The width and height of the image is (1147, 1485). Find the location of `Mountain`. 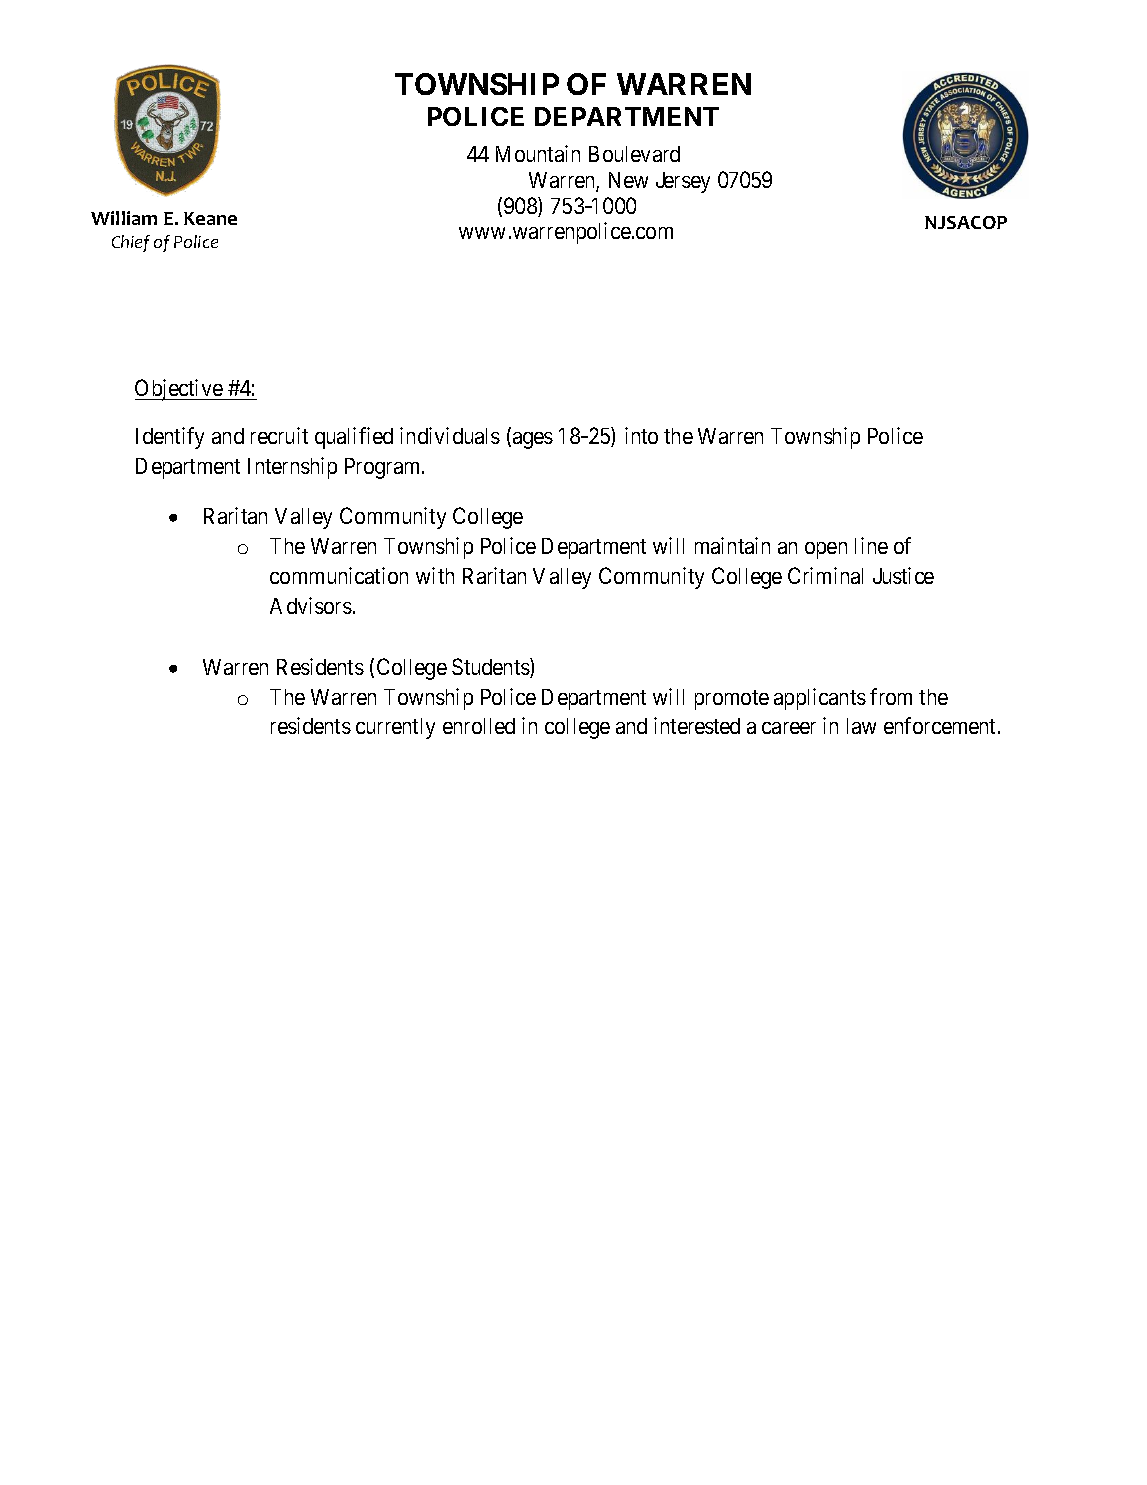

Mountain is located at coordinates (538, 153).
